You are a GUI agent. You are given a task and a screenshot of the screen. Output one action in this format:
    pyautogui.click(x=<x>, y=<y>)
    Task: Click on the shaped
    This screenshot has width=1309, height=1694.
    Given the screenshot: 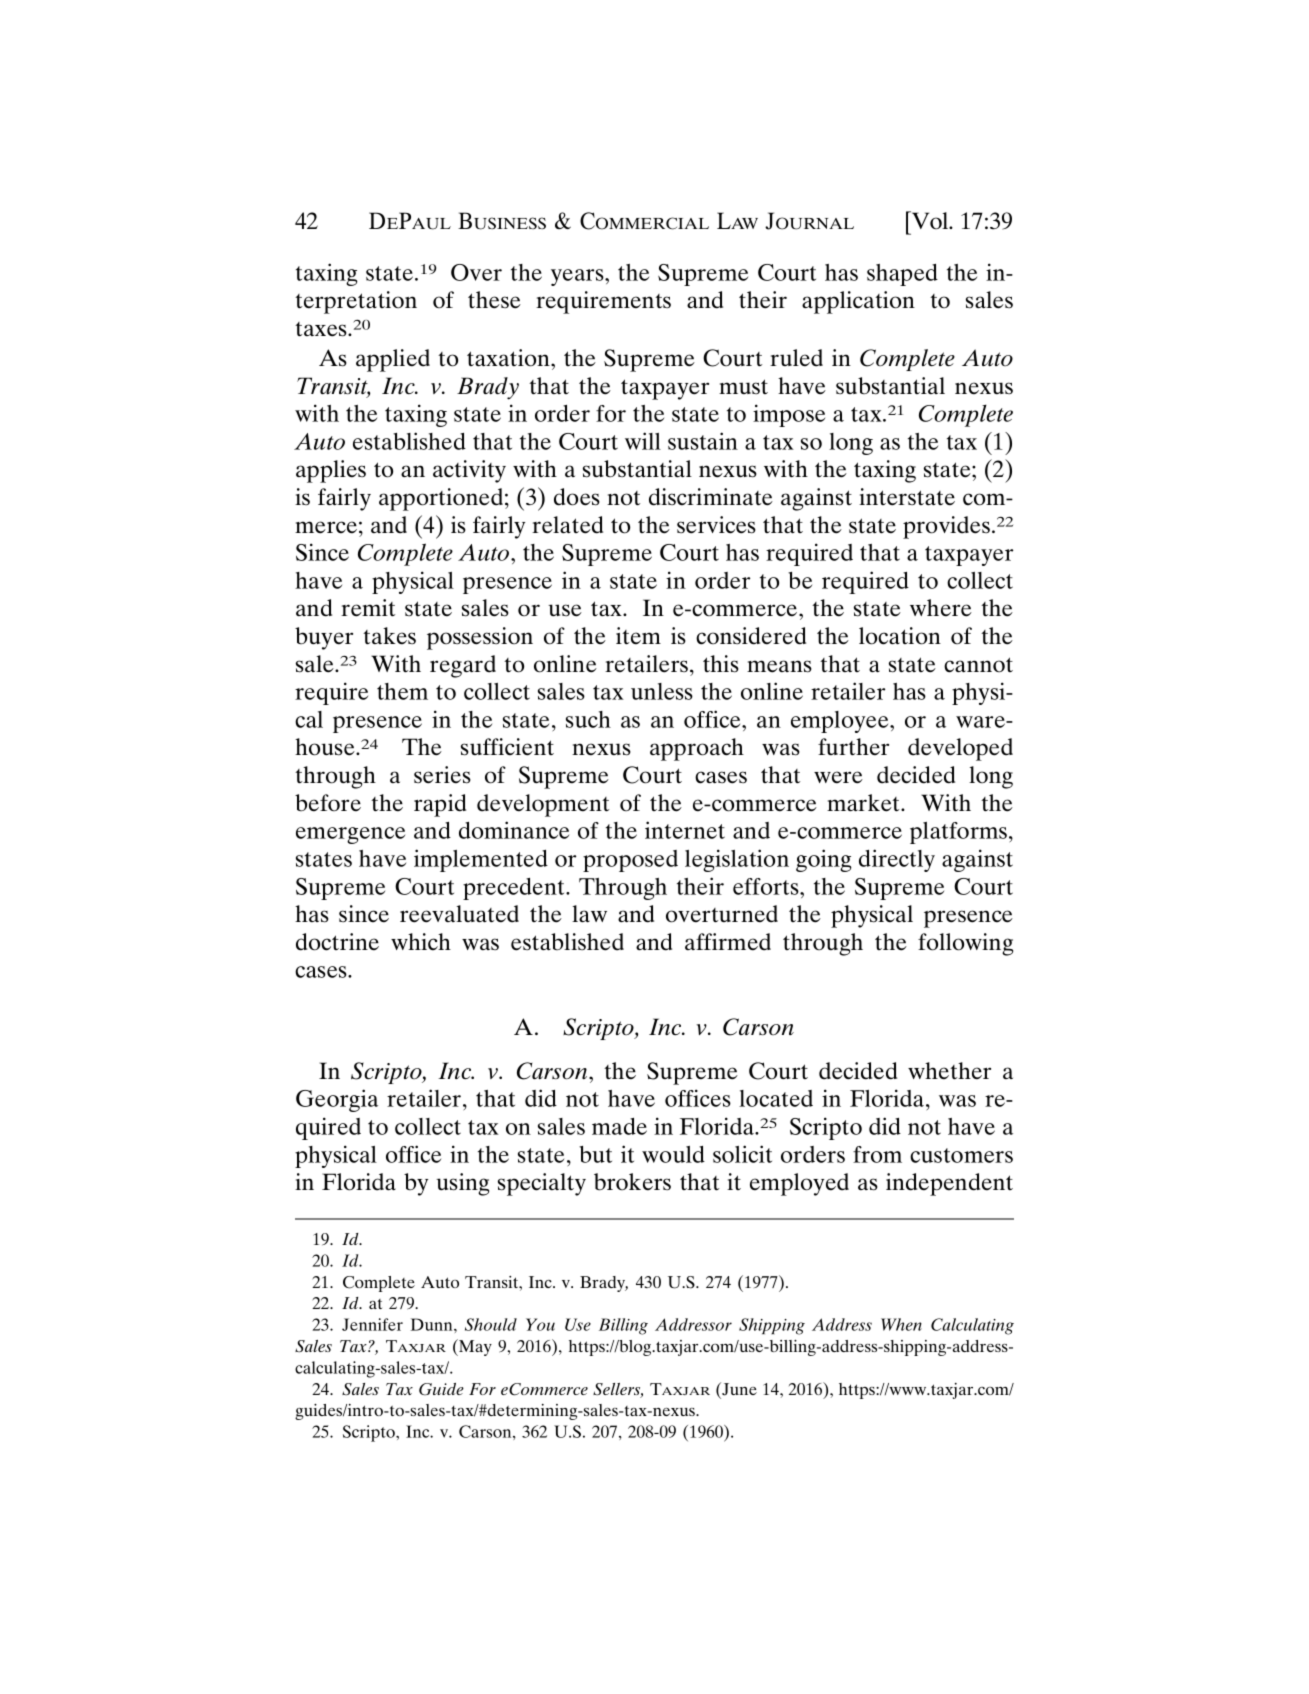 What is the action you would take?
    pyautogui.click(x=902, y=275)
